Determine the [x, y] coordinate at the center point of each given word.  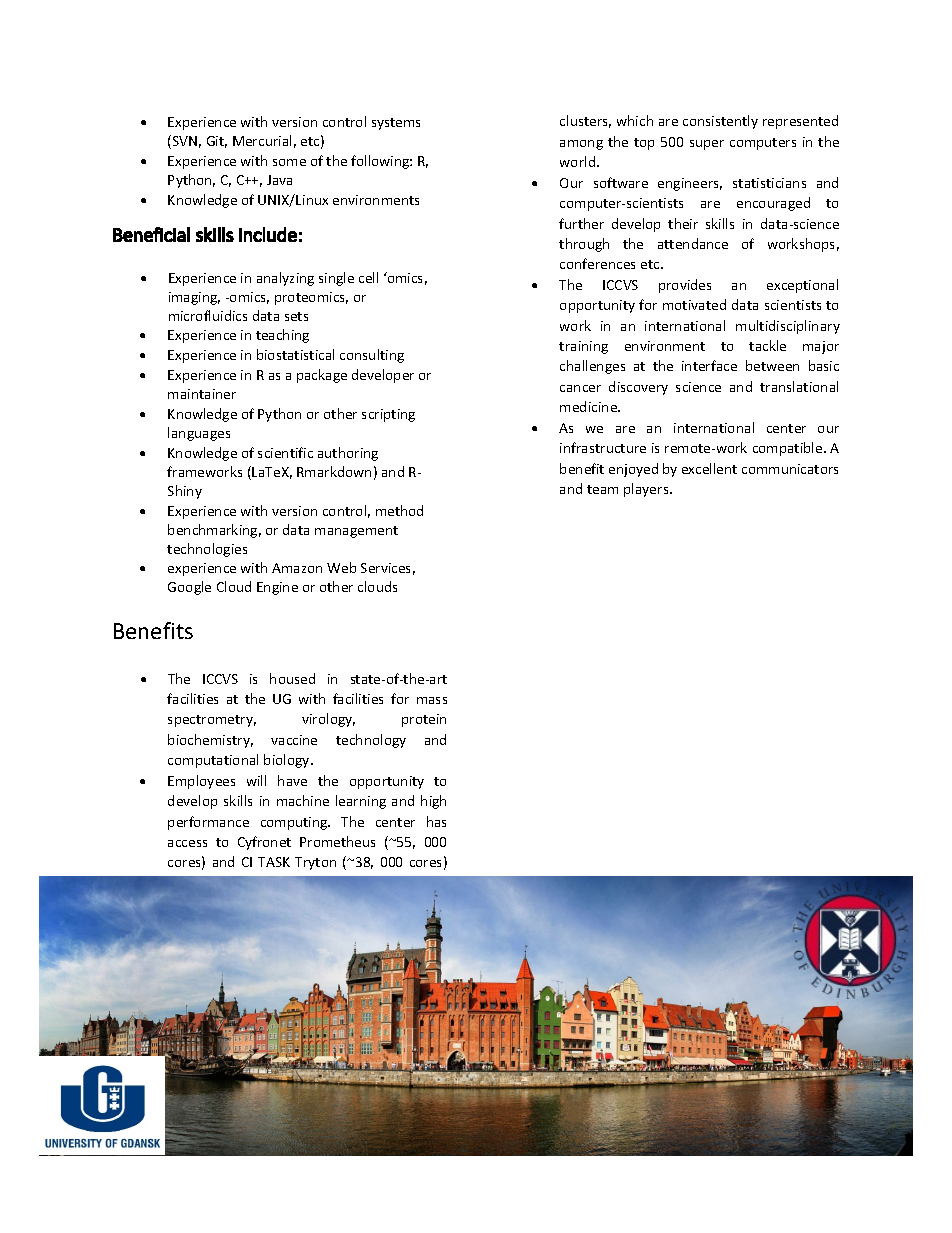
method [399, 510]
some [289, 162]
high [433, 802]
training [583, 347]
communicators [790, 469]
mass [432, 700]
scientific [285, 452]
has [436, 821]
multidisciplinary [788, 327]
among [581, 145]
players [647, 490]
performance [208, 823]
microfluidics [208, 315]
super [707, 145]
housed [292, 678]
